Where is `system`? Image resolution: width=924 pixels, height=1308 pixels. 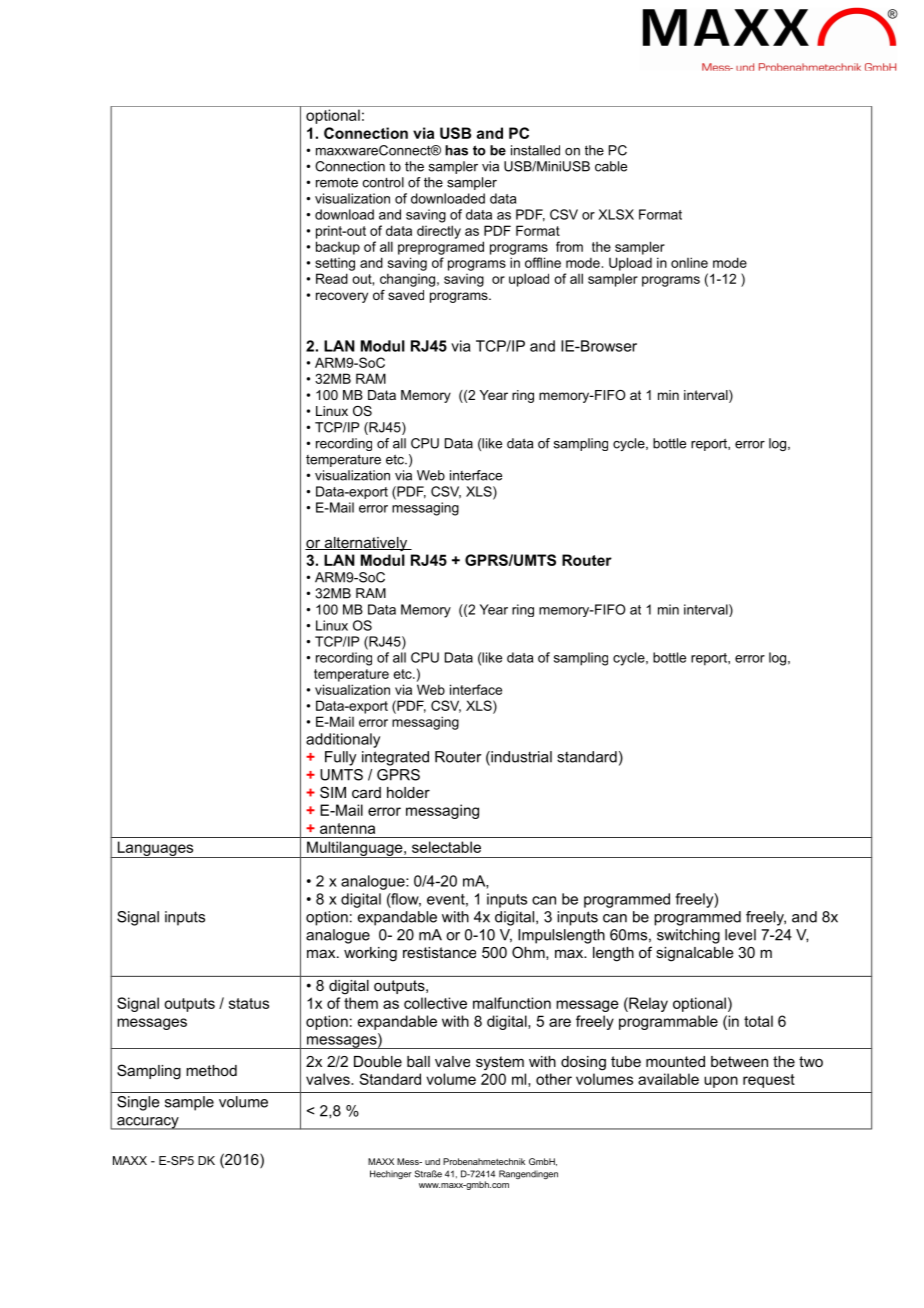 system is located at coordinates (500, 1063).
